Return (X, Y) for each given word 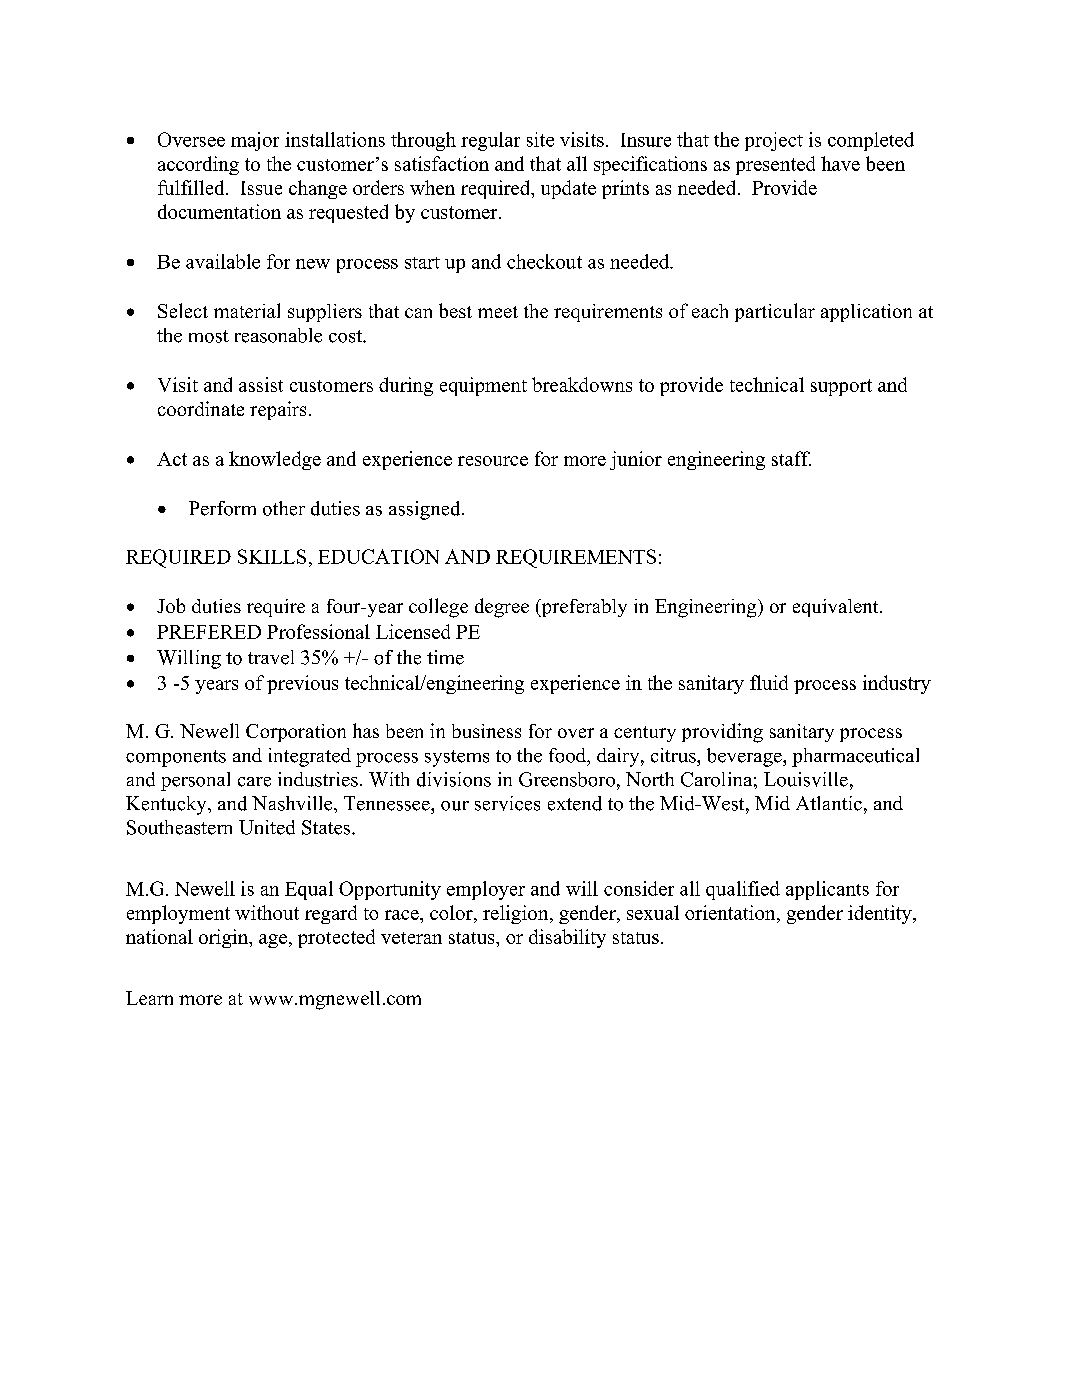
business (486, 731)
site (540, 139)
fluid (769, 682)
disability (567, 938)
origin (225, 938)
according (198, 165)
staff (791, 458)
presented (775, 165)
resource (493, 461)
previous (302, 684)
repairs (278, 410)
